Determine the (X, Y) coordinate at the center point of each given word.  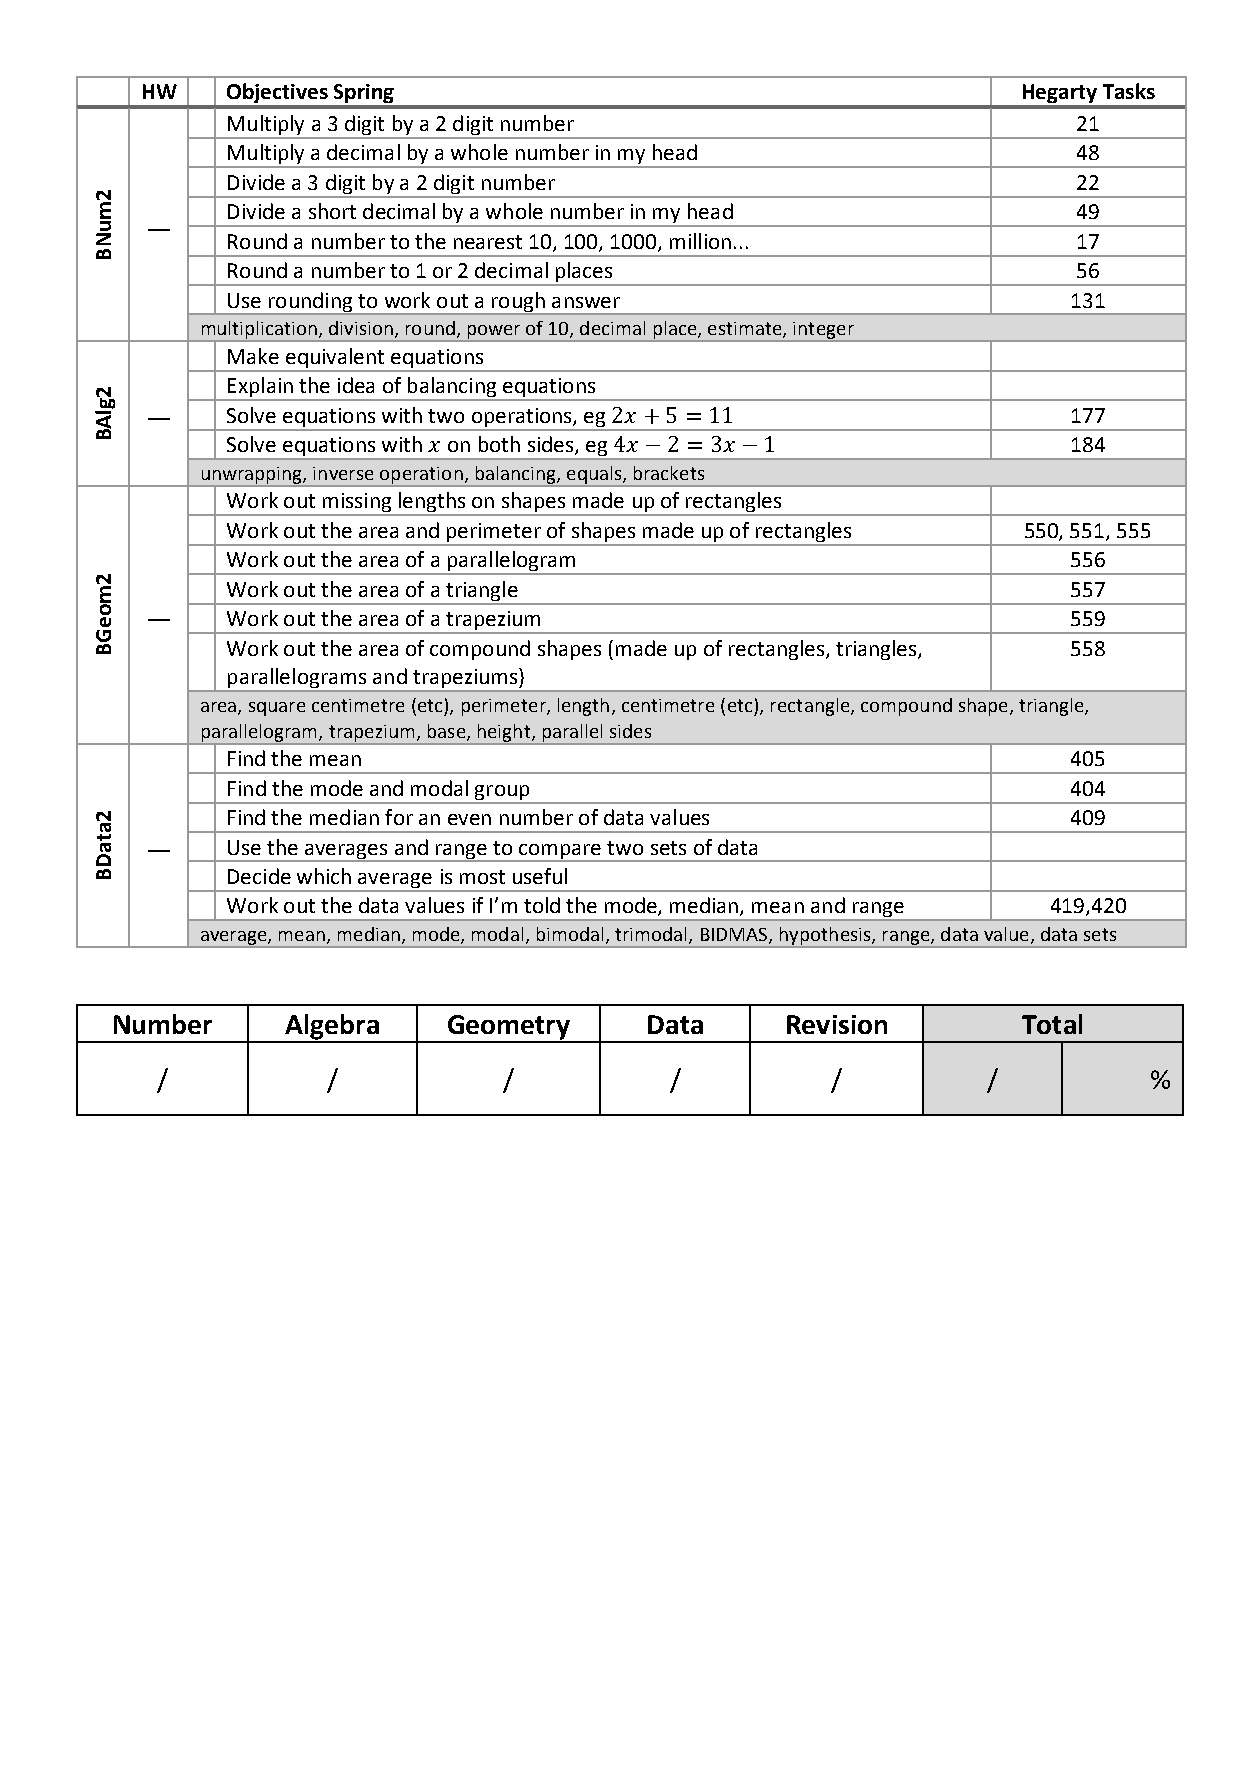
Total (1052, 1024)
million (700, 241)
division (361, 328)
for (399, 817)
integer (823, 331)
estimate (746, 330)
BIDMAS (735, 936)
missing (356, 504)
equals (594, 476)
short (332, 211)
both (499, 444)
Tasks (1129, 91)
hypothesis (825, 937)
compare (561, 852)
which (324, 876)
